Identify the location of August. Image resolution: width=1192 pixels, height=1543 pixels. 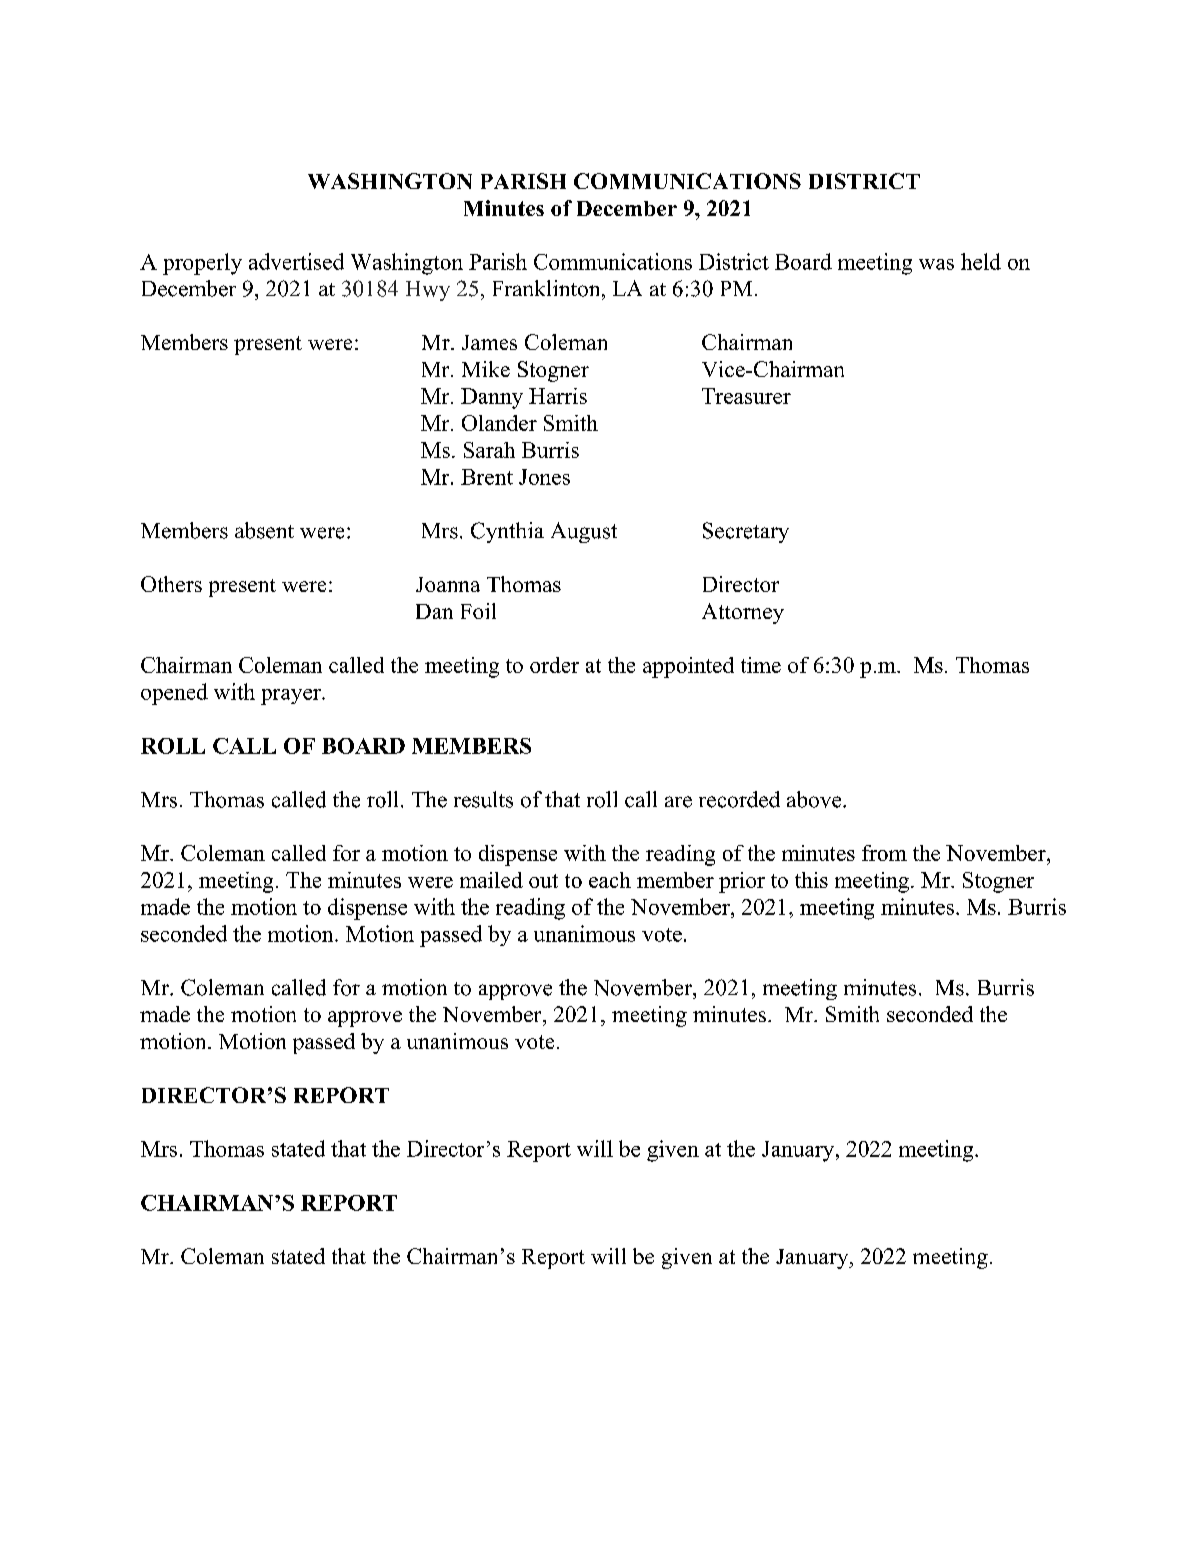
(584, 532).
